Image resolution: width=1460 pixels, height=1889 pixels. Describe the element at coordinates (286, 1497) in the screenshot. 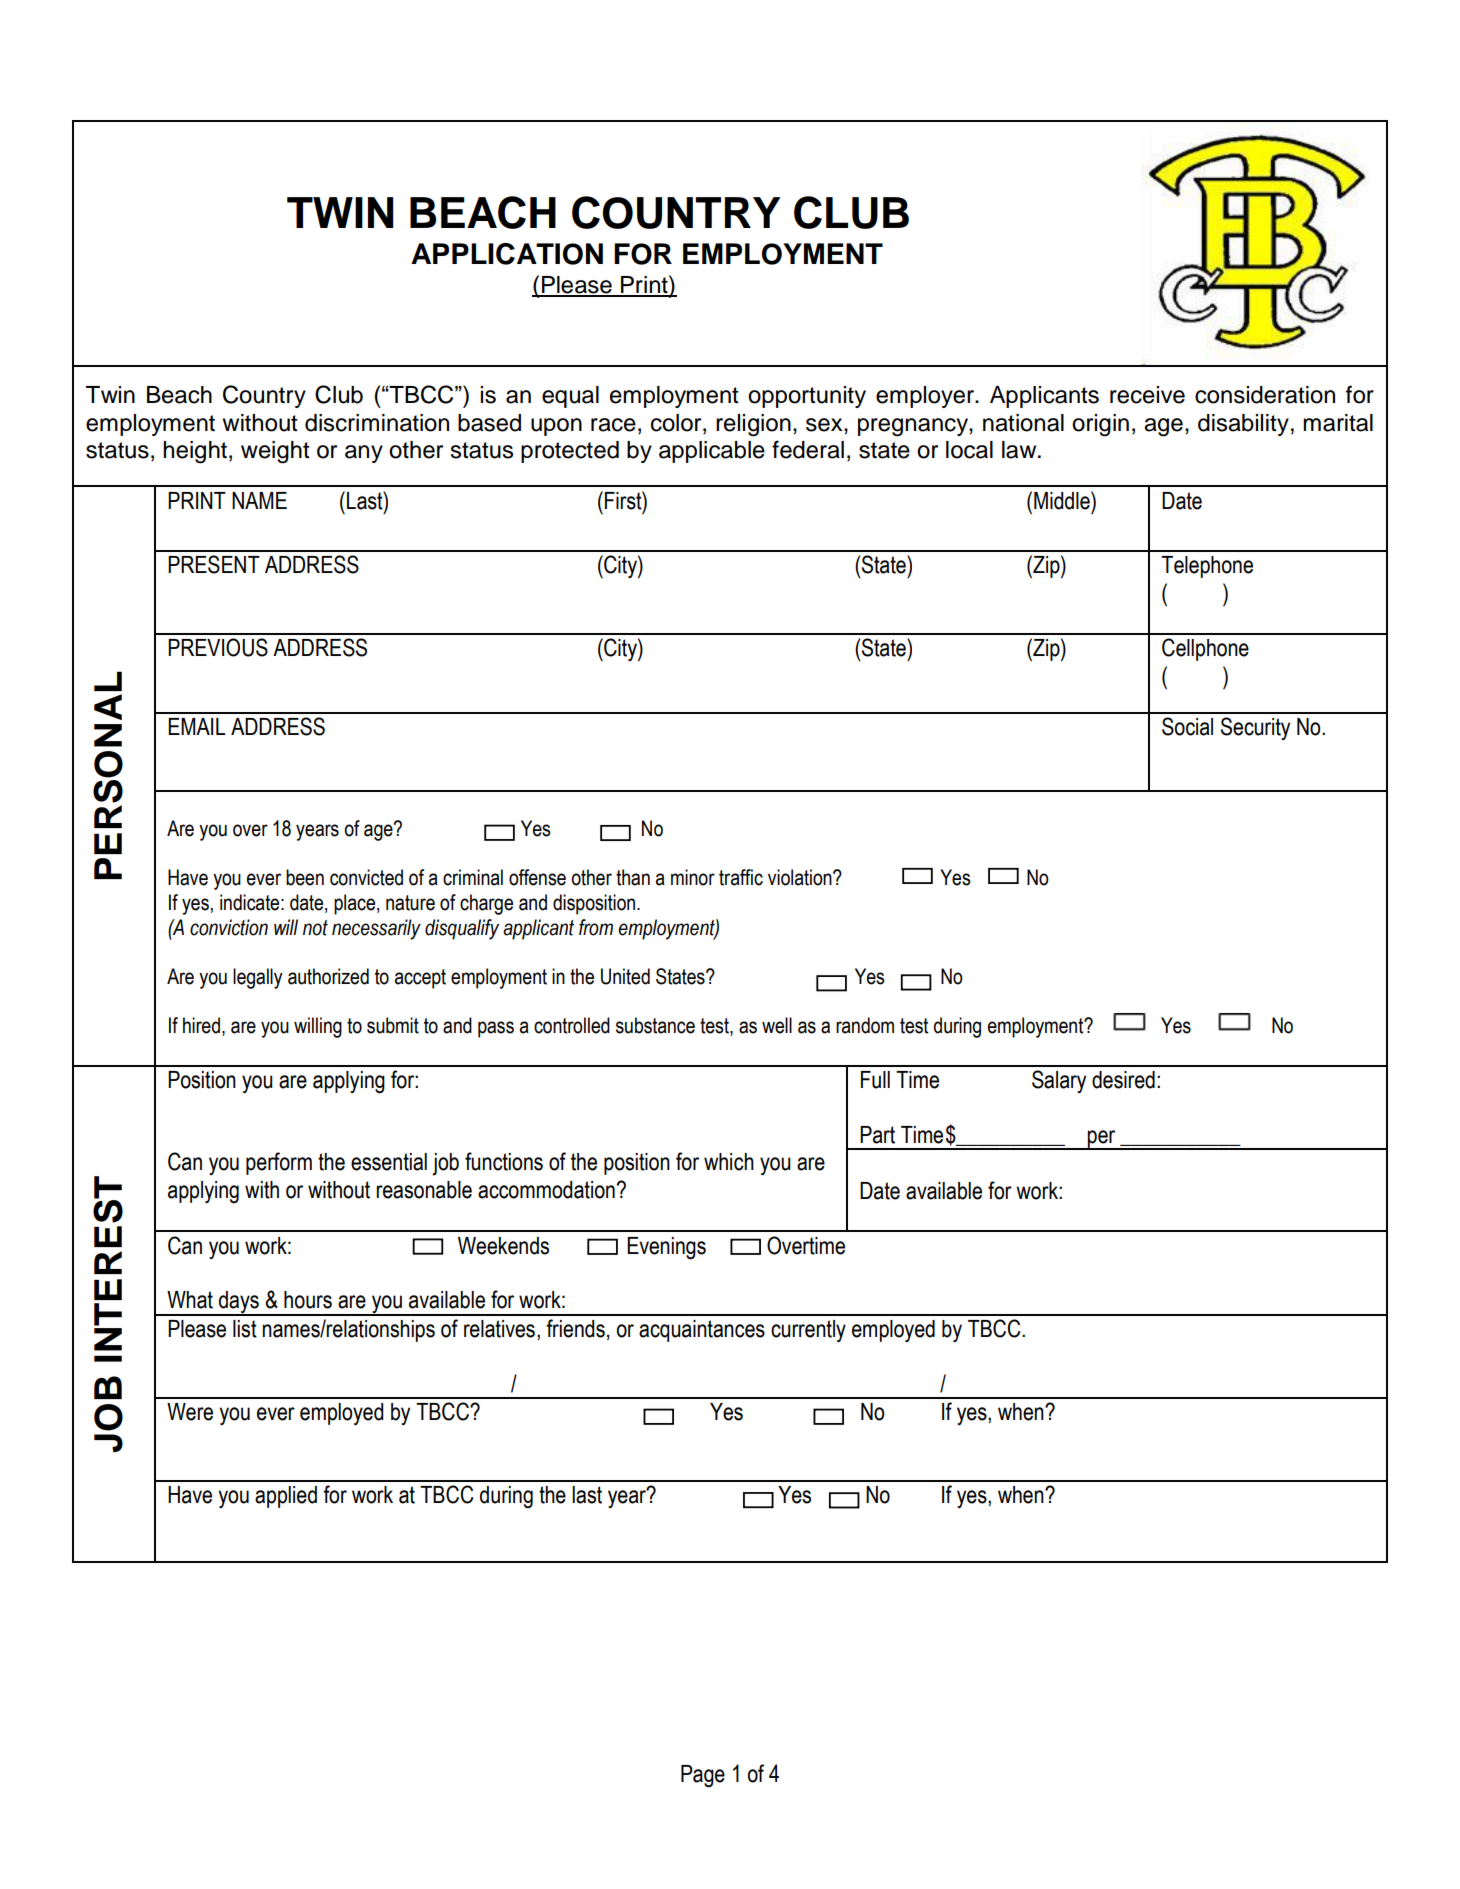

I see `applied` at that location.
